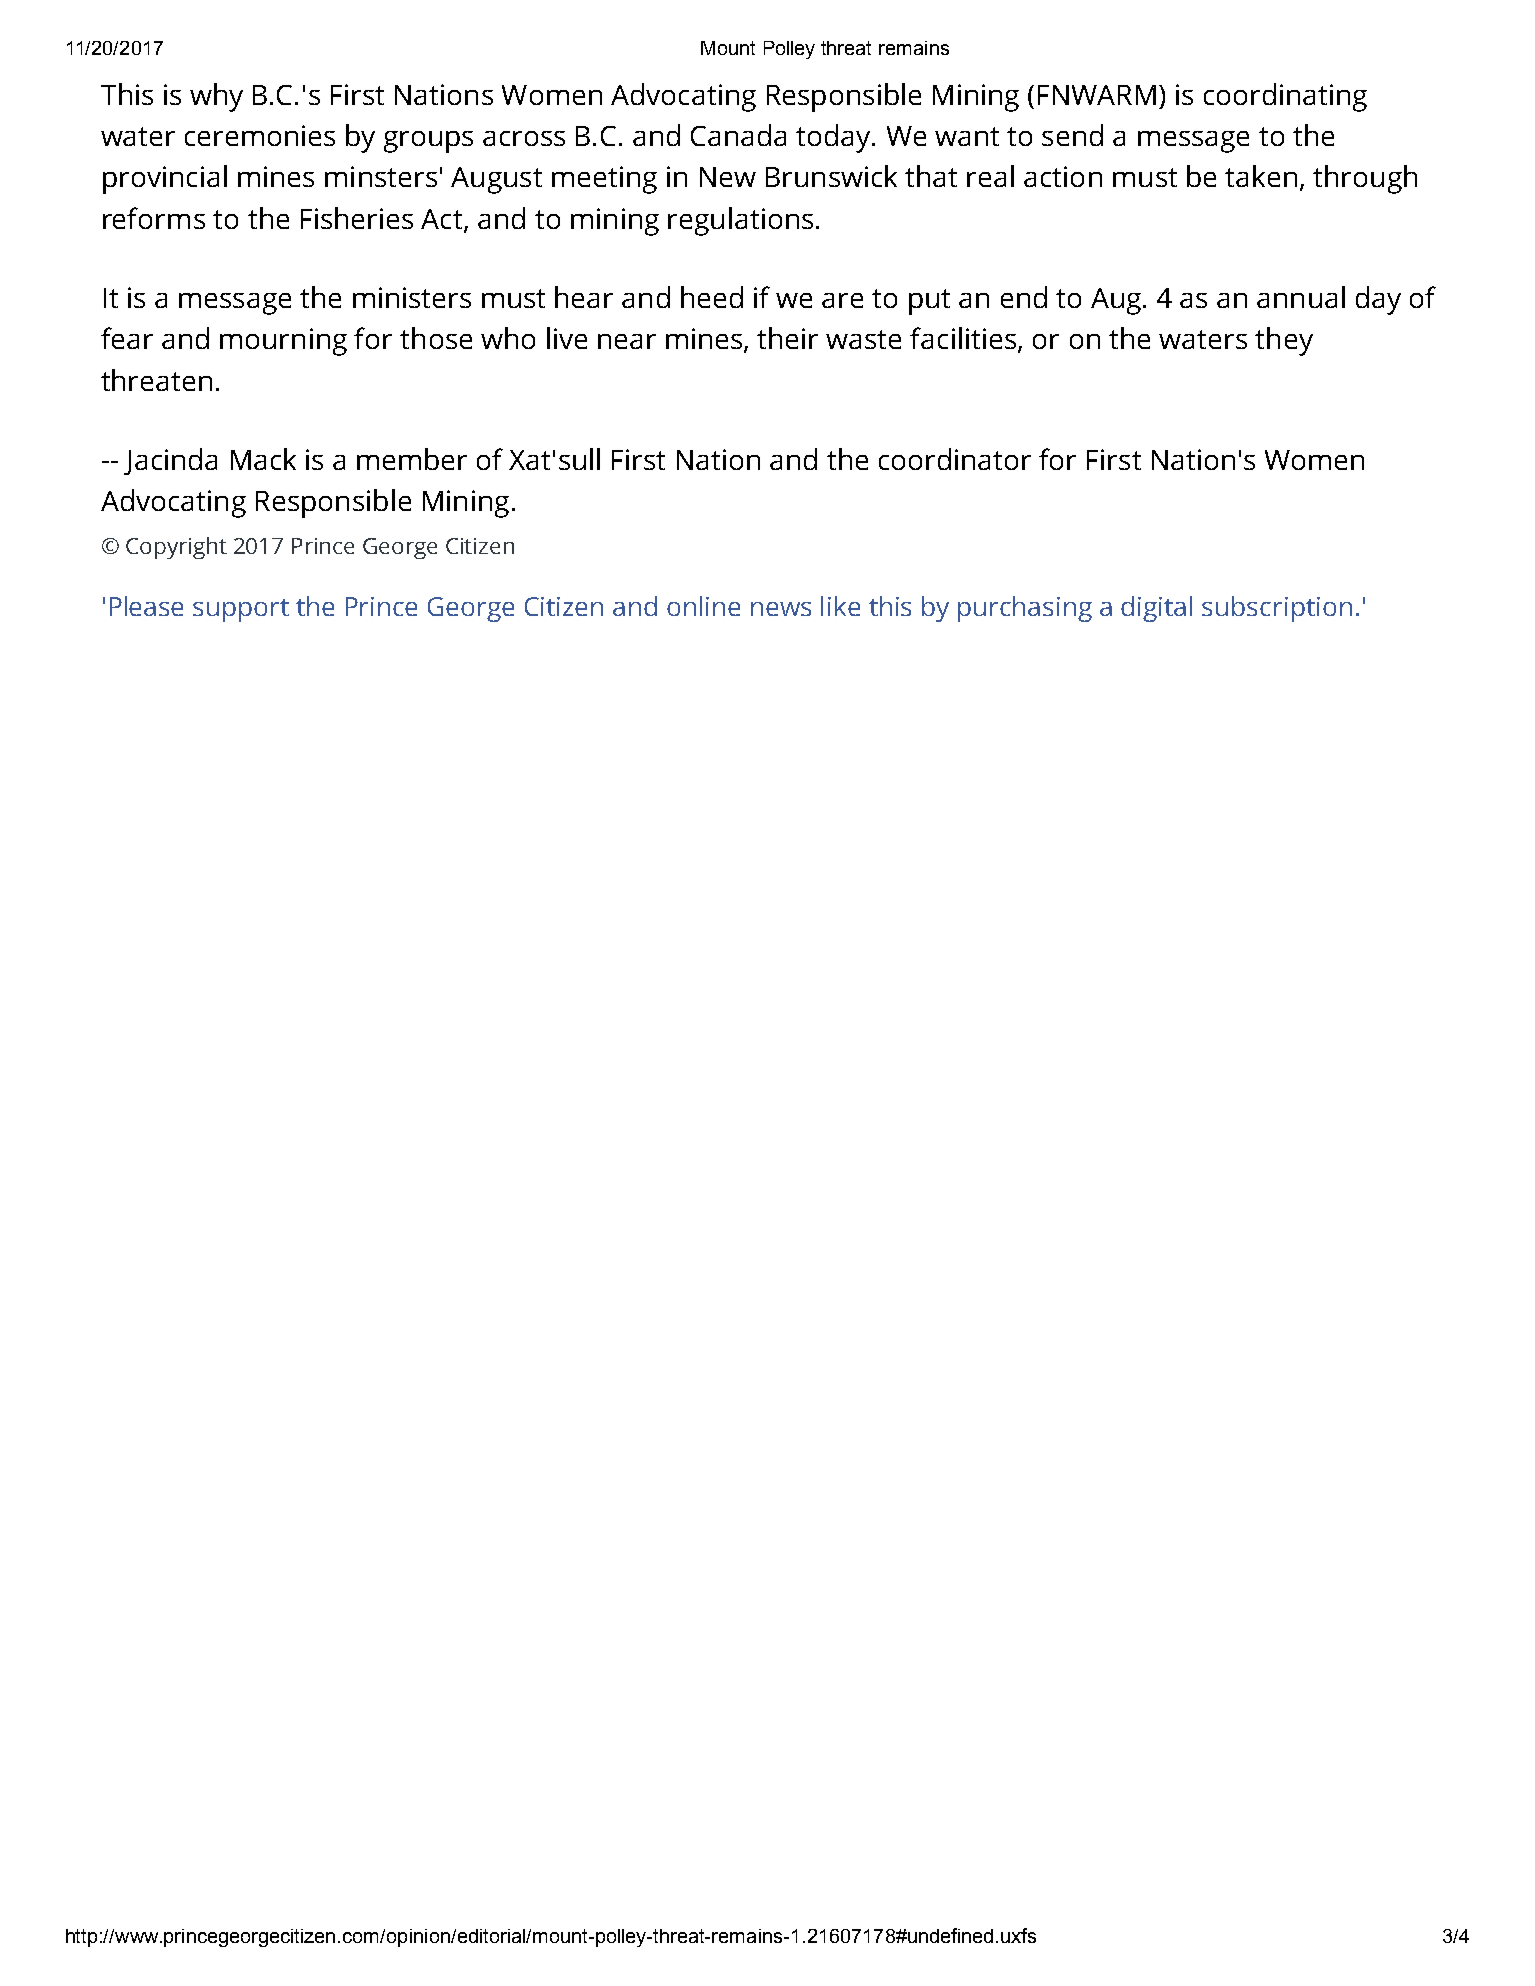  What do you see at coordinates (241, 610) in the screenshot?
I see `support` at bounding box center [241, 610].
